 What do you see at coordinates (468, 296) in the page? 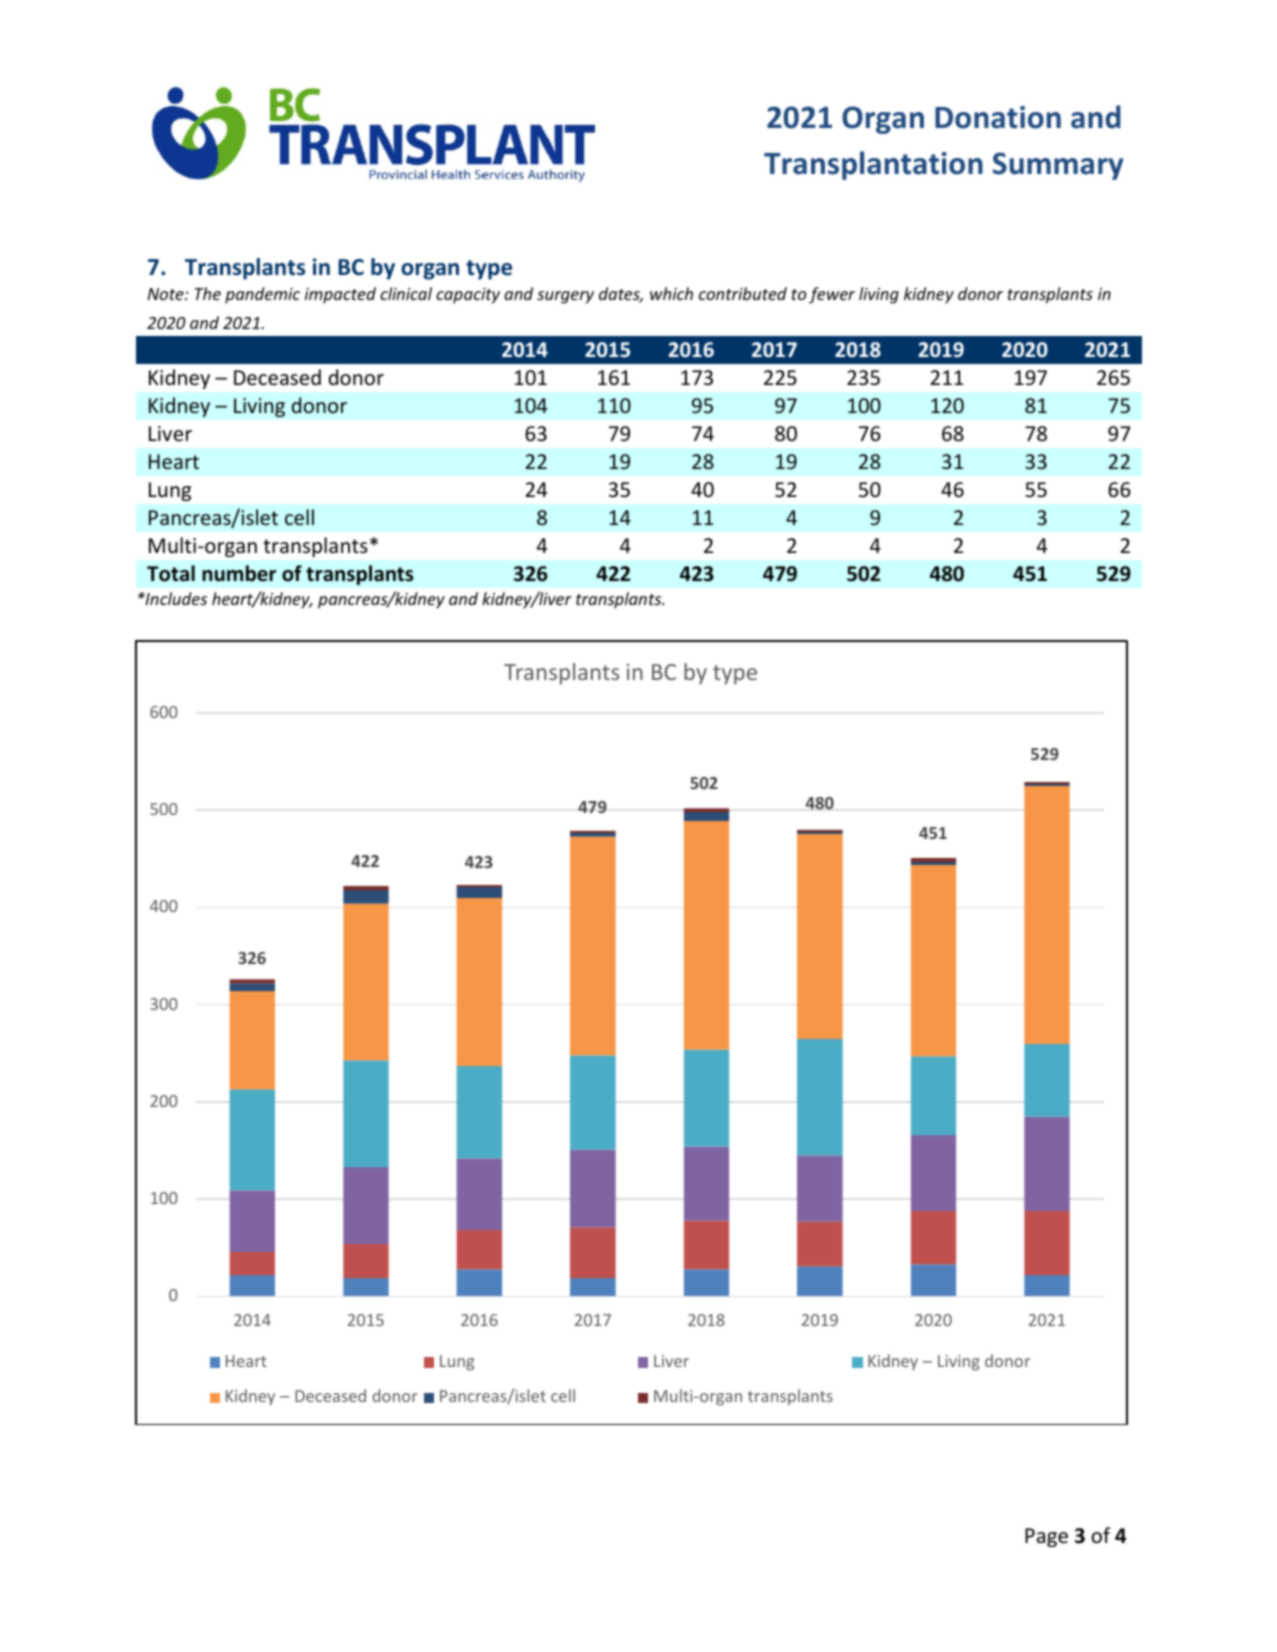
I see `capacity` at bounding box center [468, 296].
